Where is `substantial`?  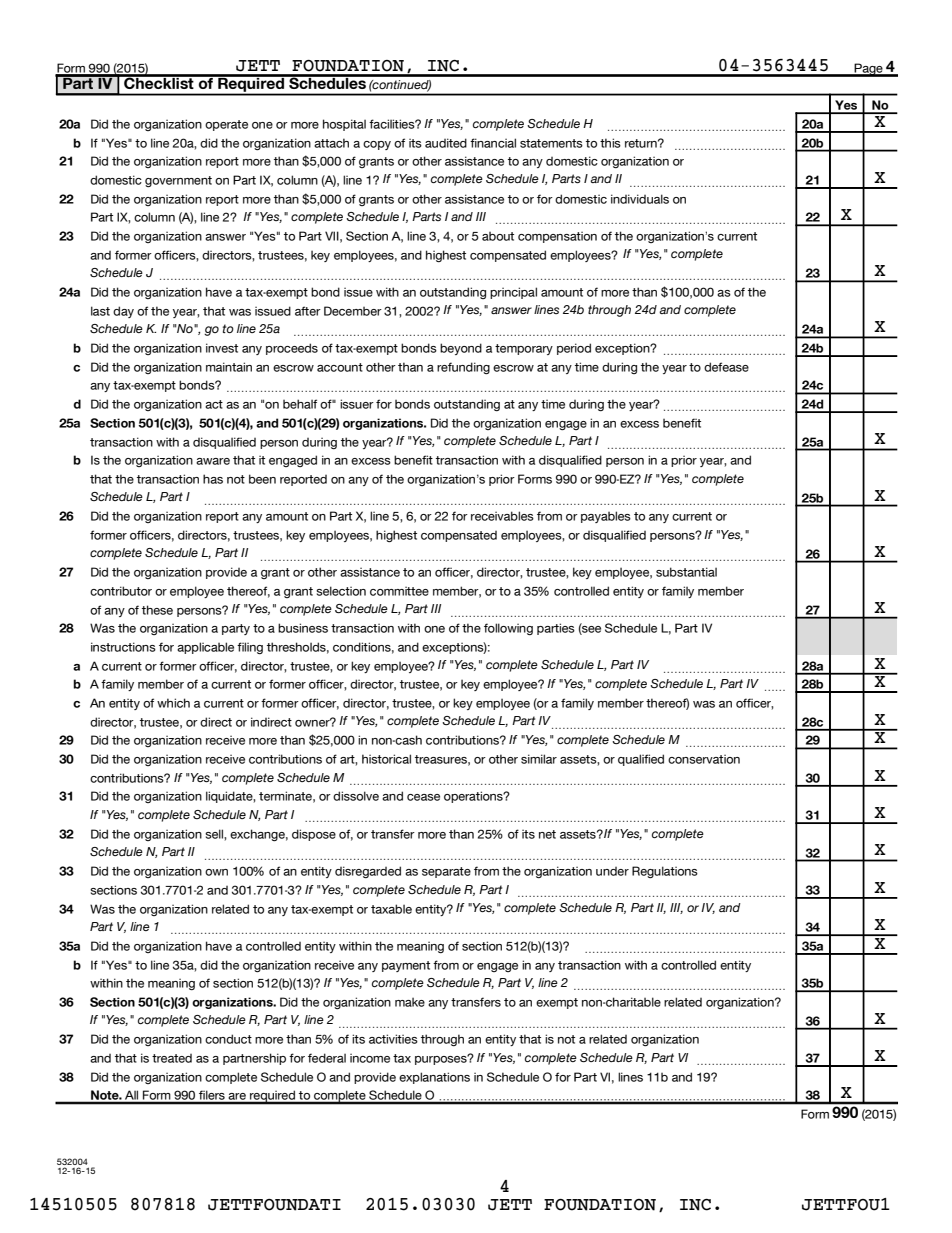
substantial is located at coordinates (686, 572).
